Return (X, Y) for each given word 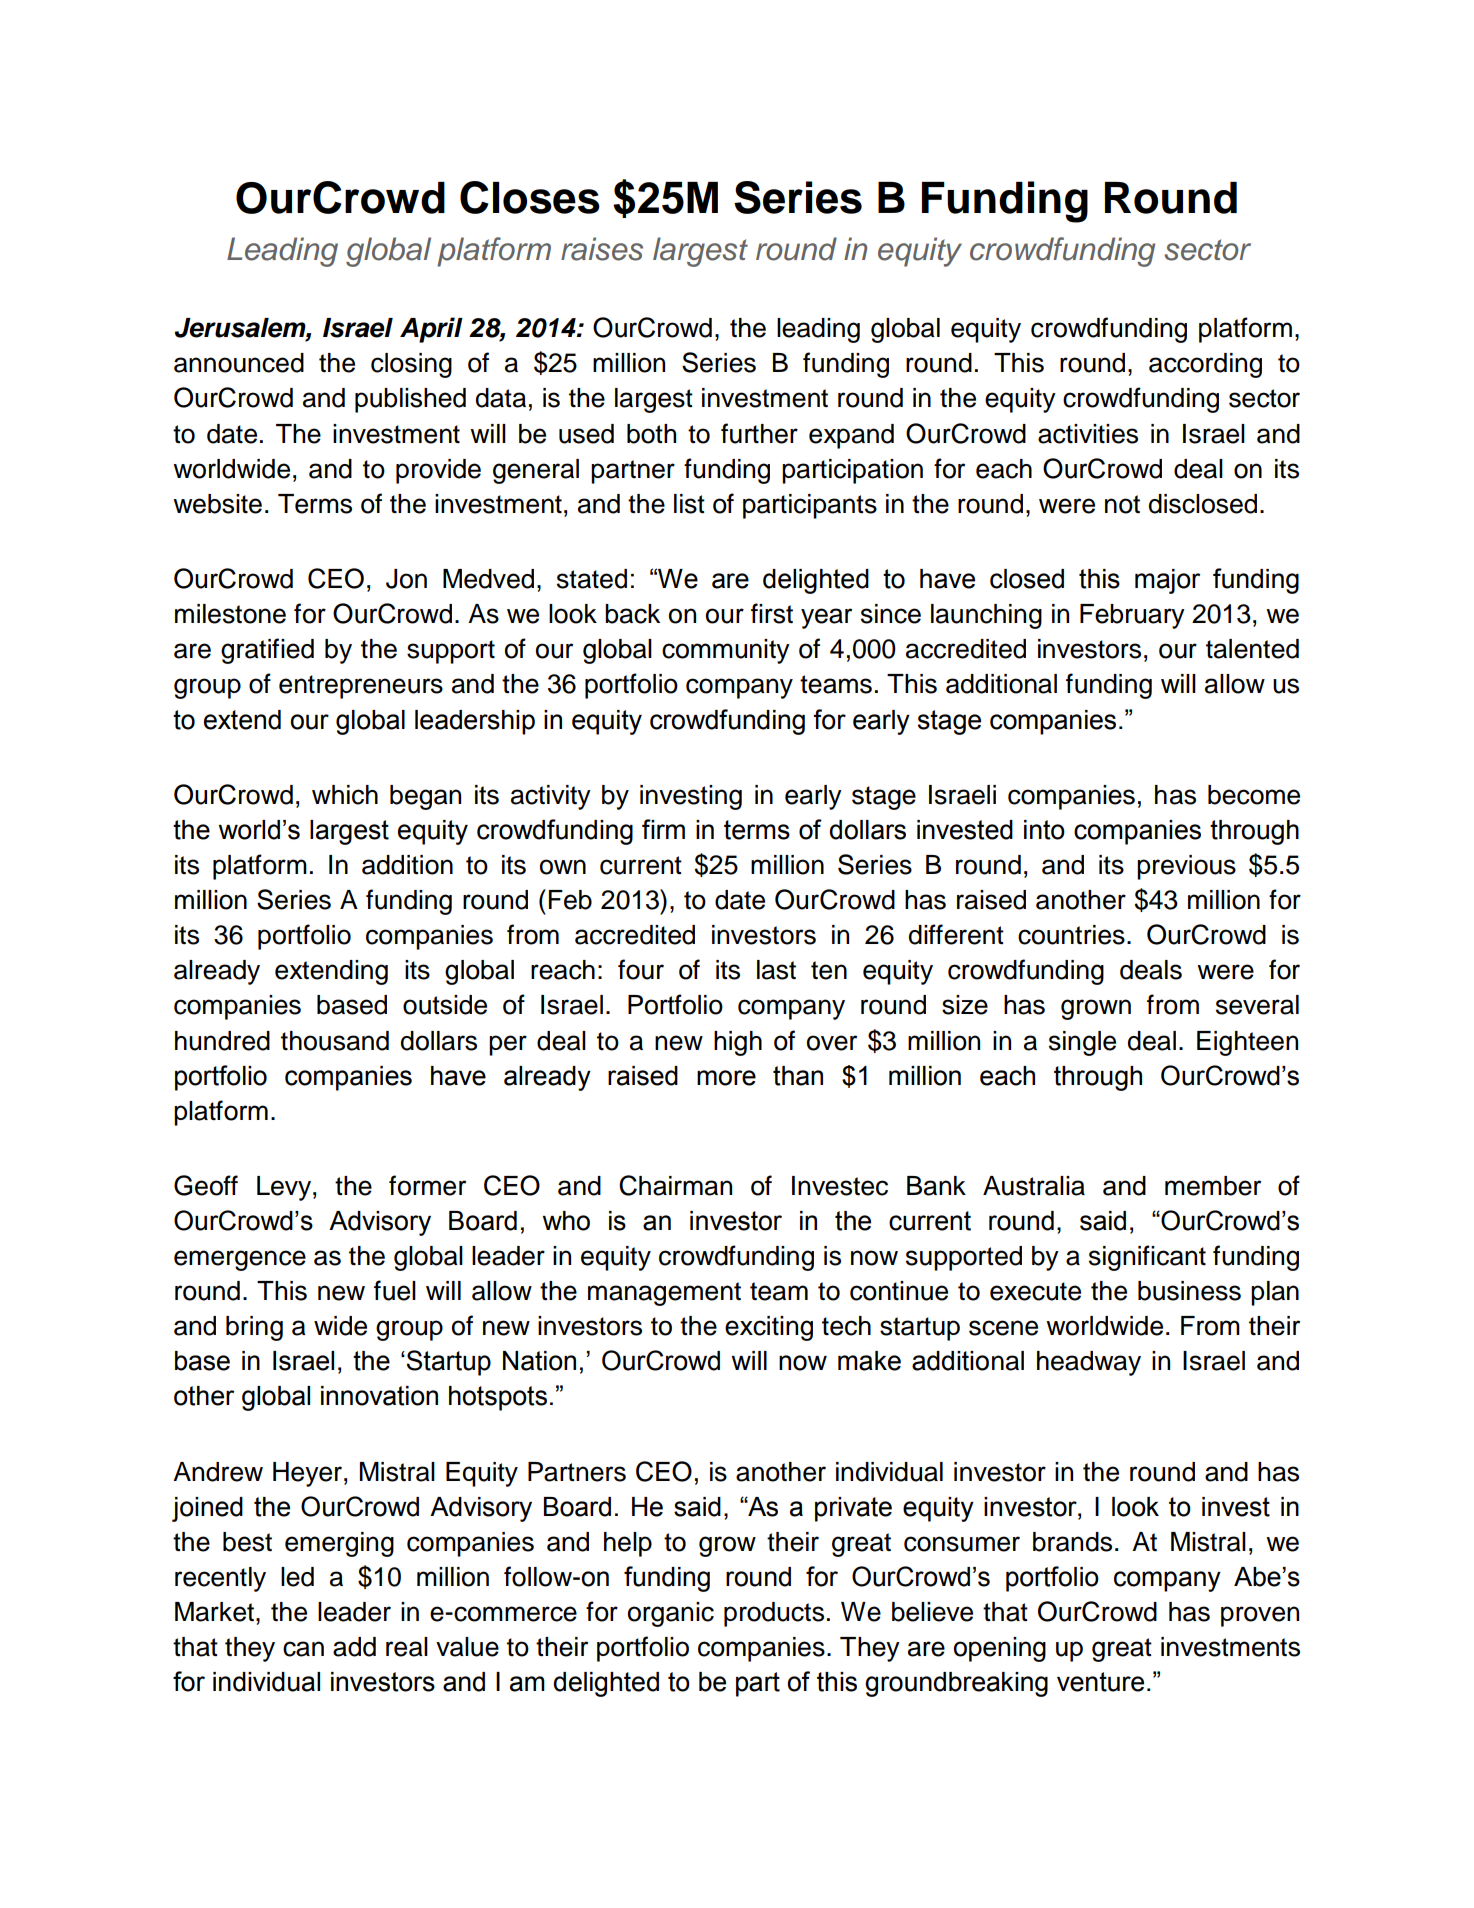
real (407, 1647)
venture (1100, 1682)
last (776, 970)
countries (1071, 935)
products (774, 1614)
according (1205, 365)
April (431, 330)
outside (445, 1005)
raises (602, 249)
